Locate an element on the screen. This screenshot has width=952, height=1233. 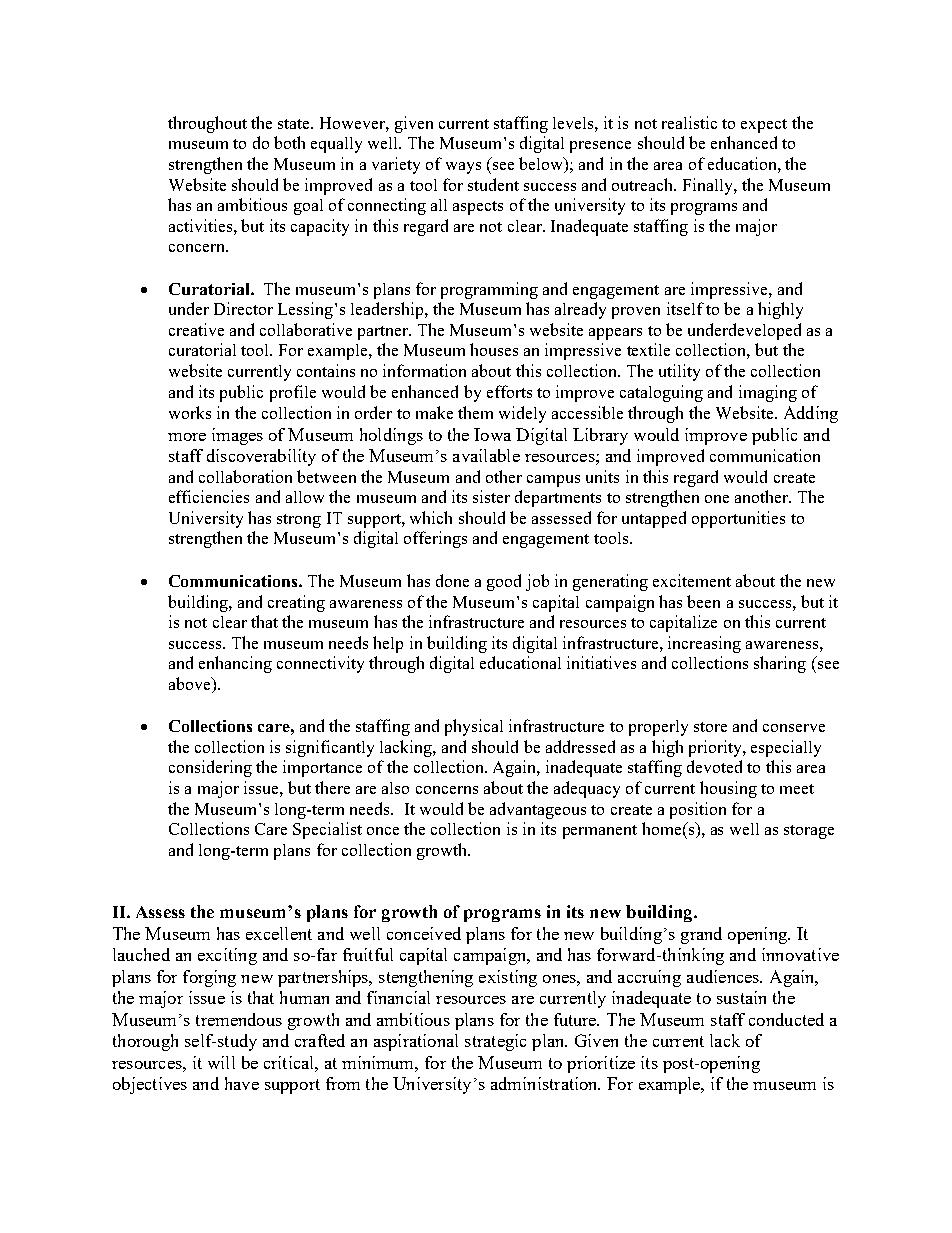
images is located at coordinates (237, 436).
